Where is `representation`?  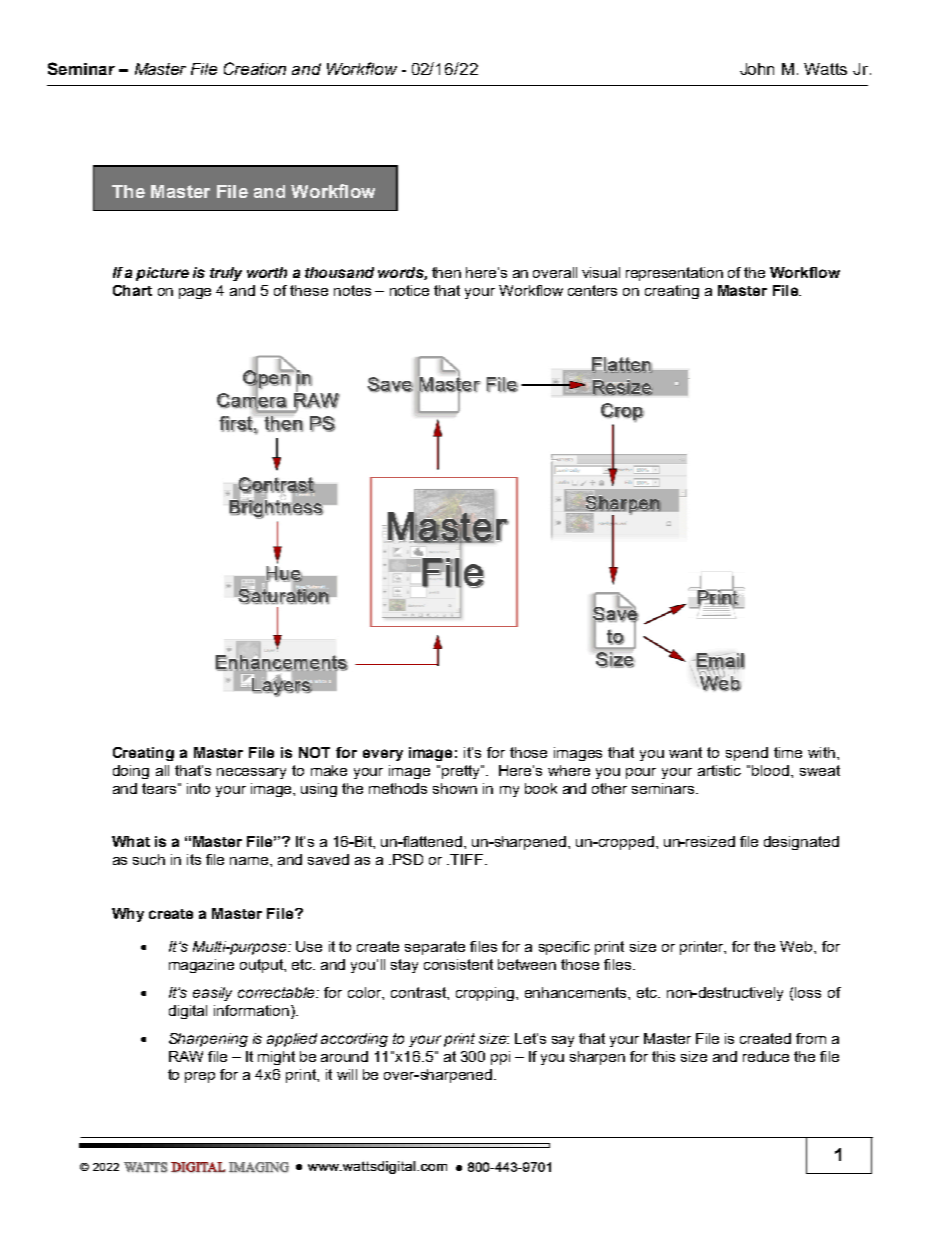 representation is located at coordinates (674, 274).
